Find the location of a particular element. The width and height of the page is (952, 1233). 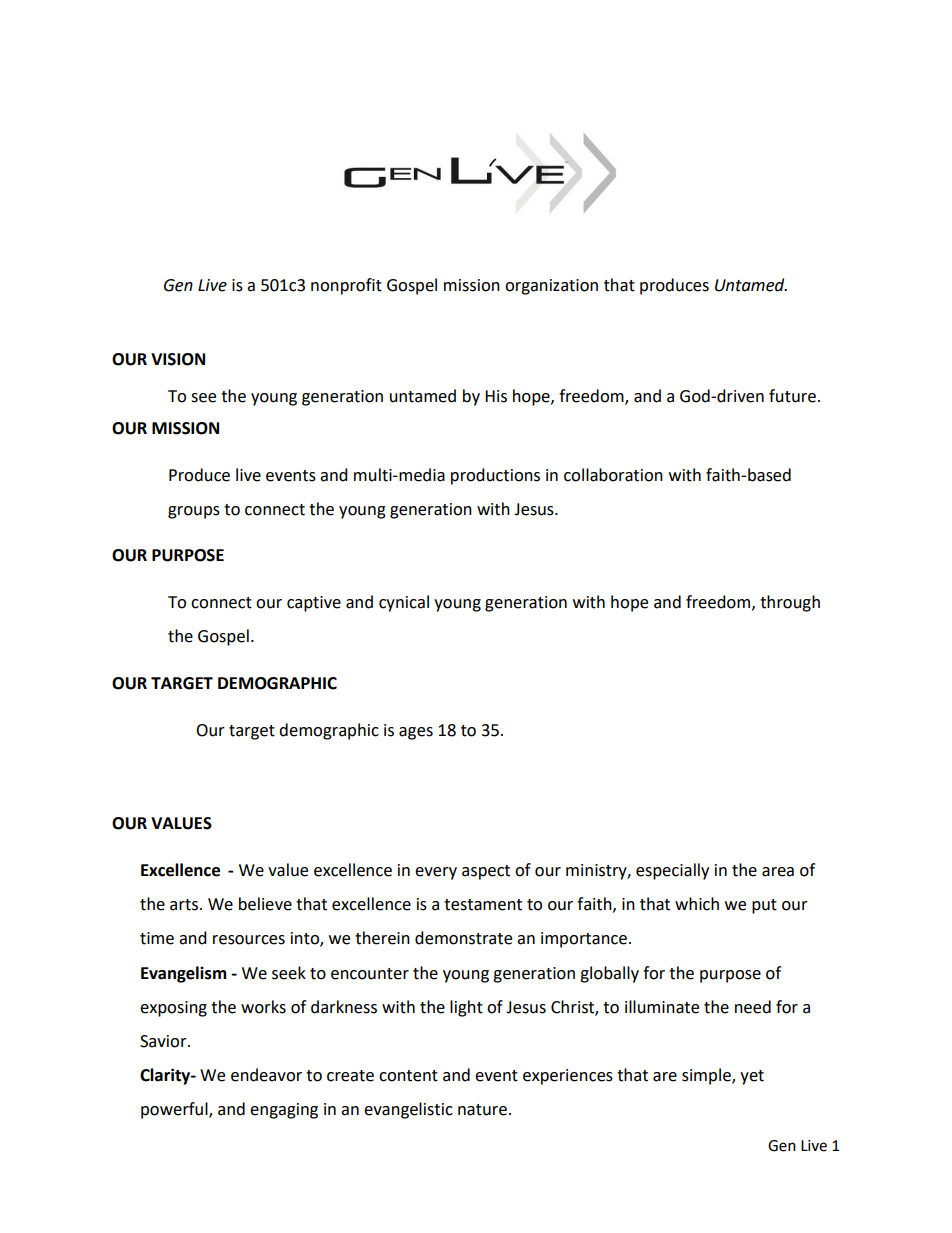

organization is located at coordinates (551, 287).
